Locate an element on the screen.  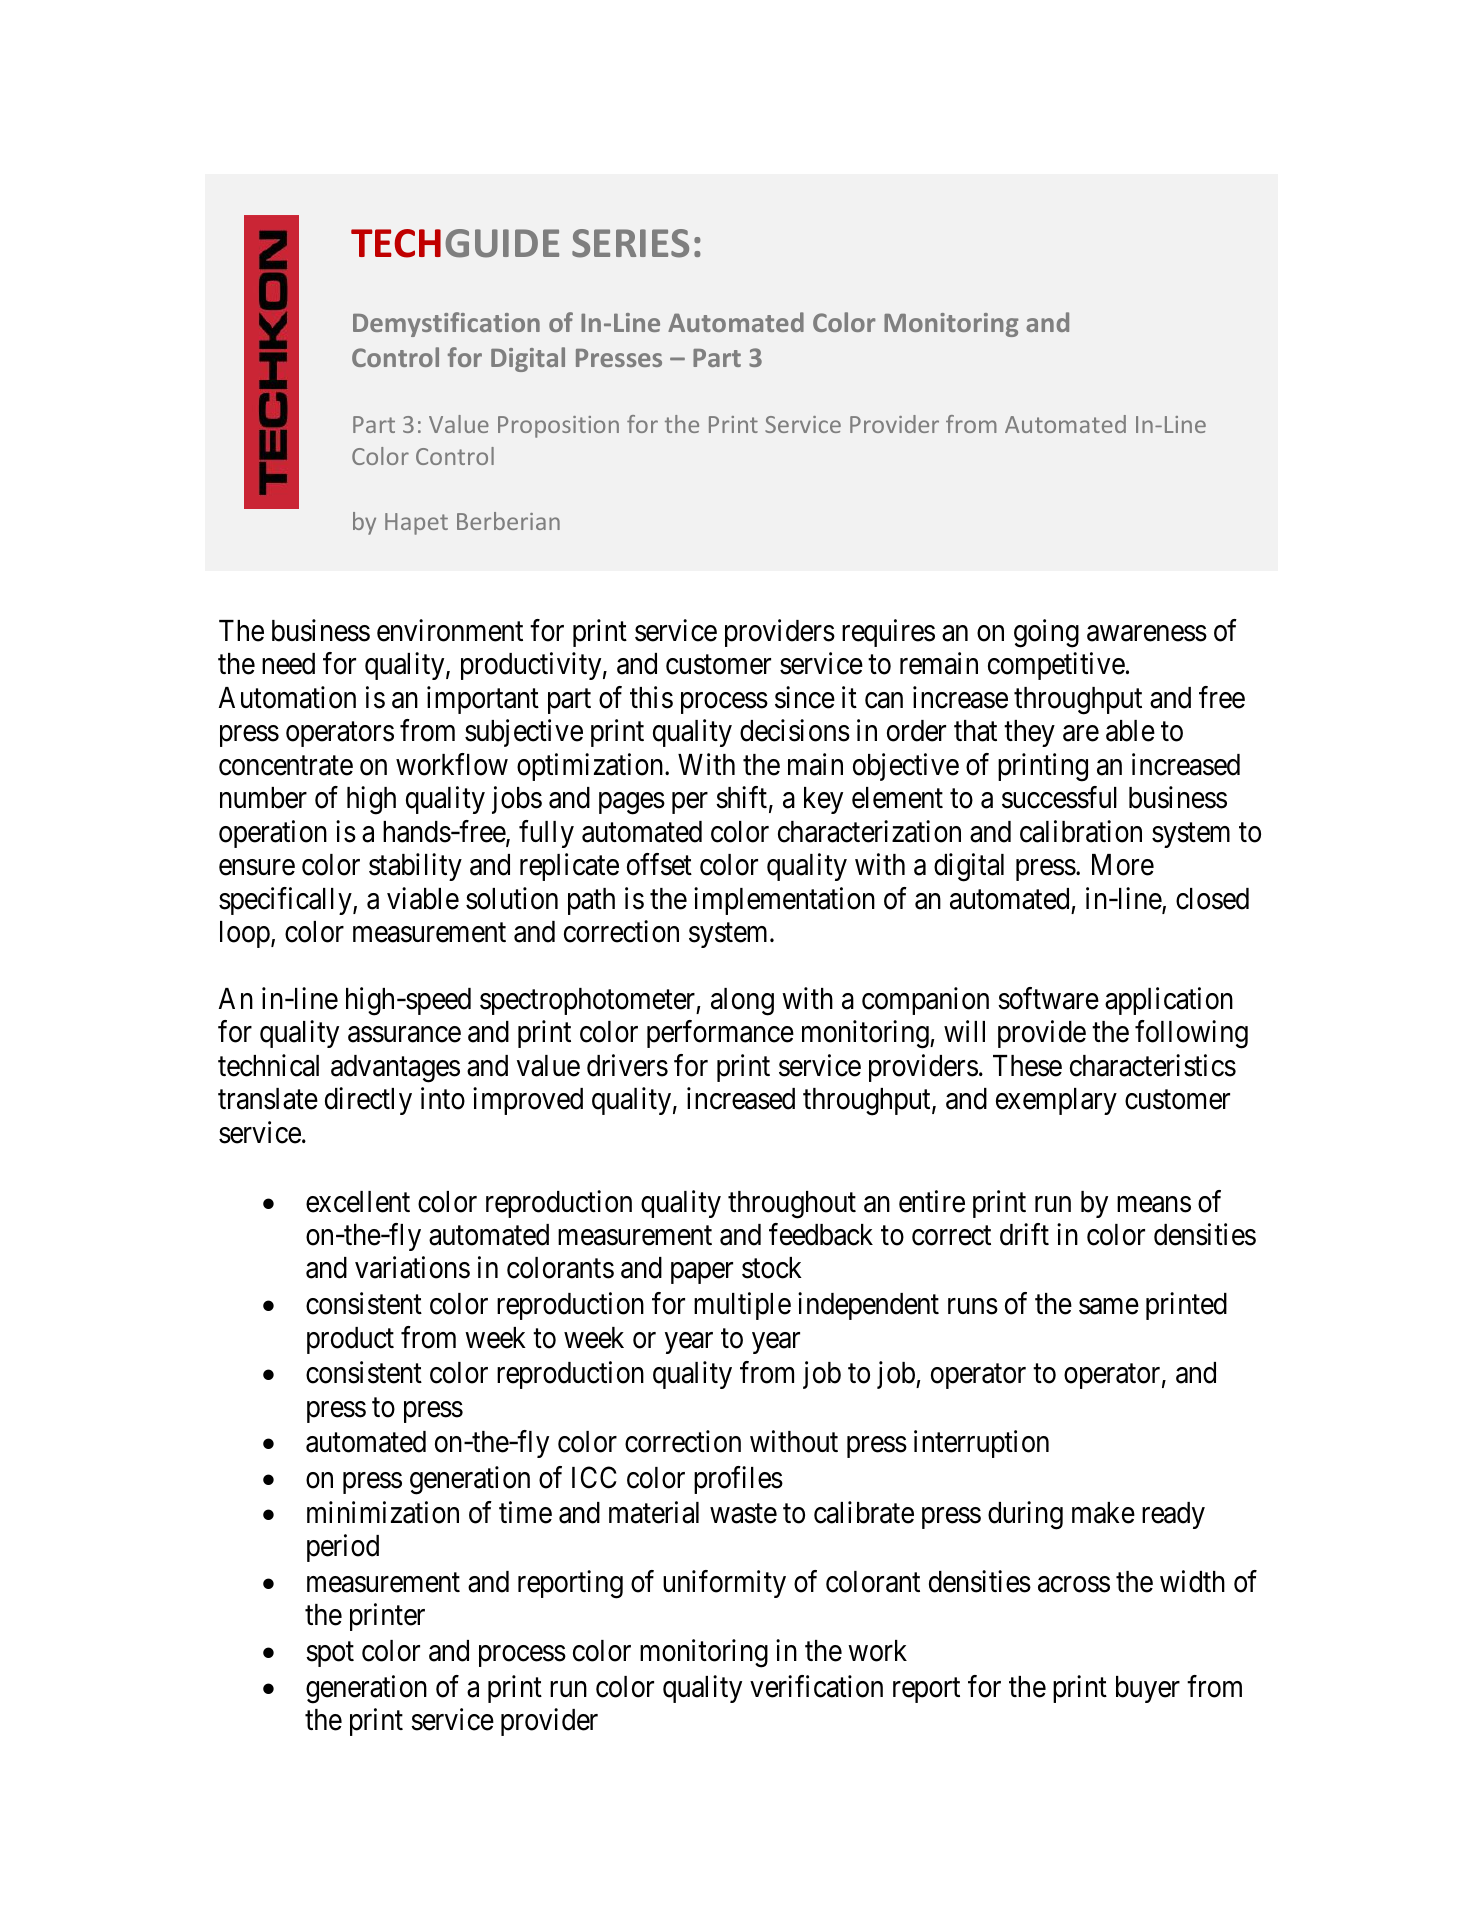
Demystification is located at coordinates (446, 324).
